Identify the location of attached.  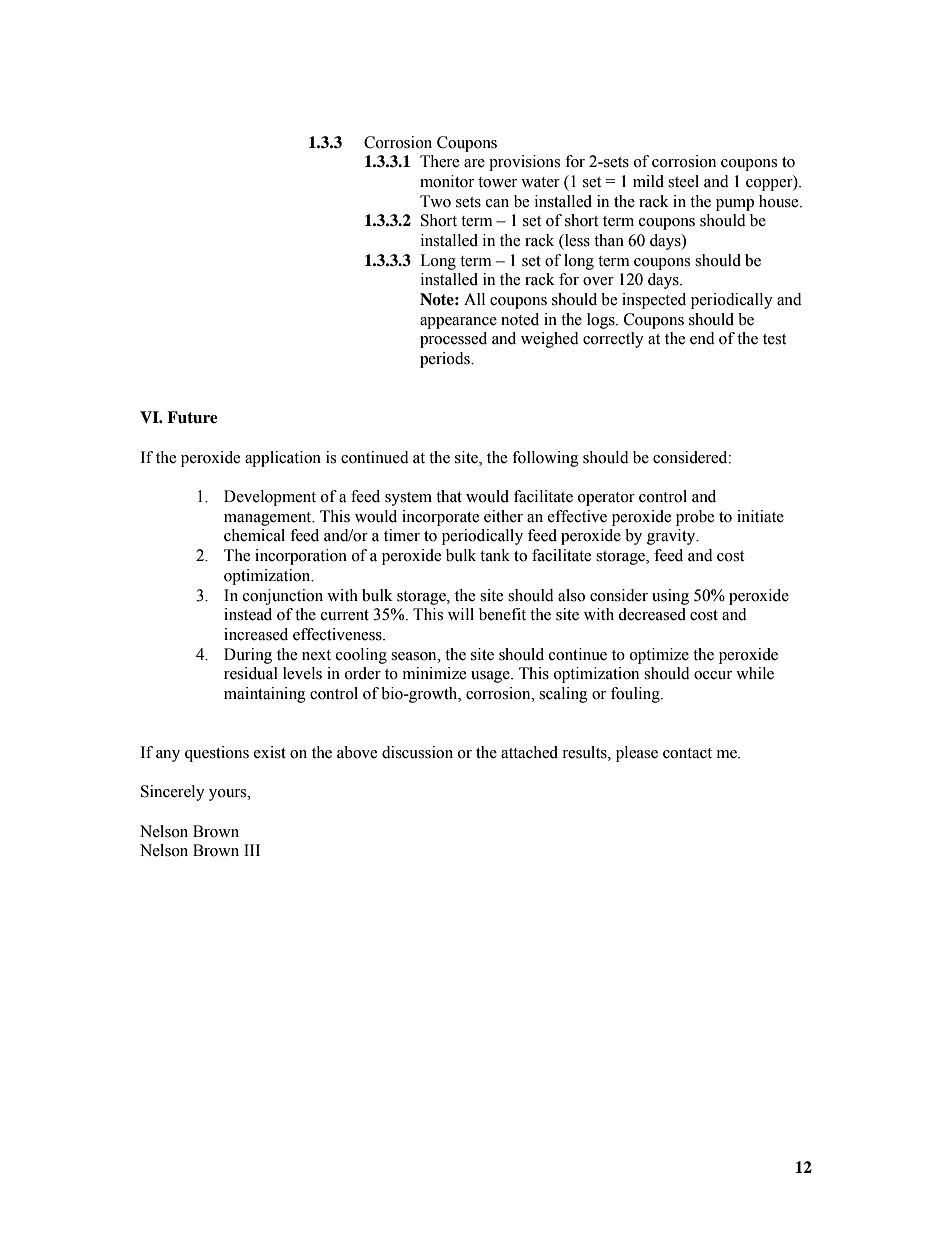
(529, 752).
